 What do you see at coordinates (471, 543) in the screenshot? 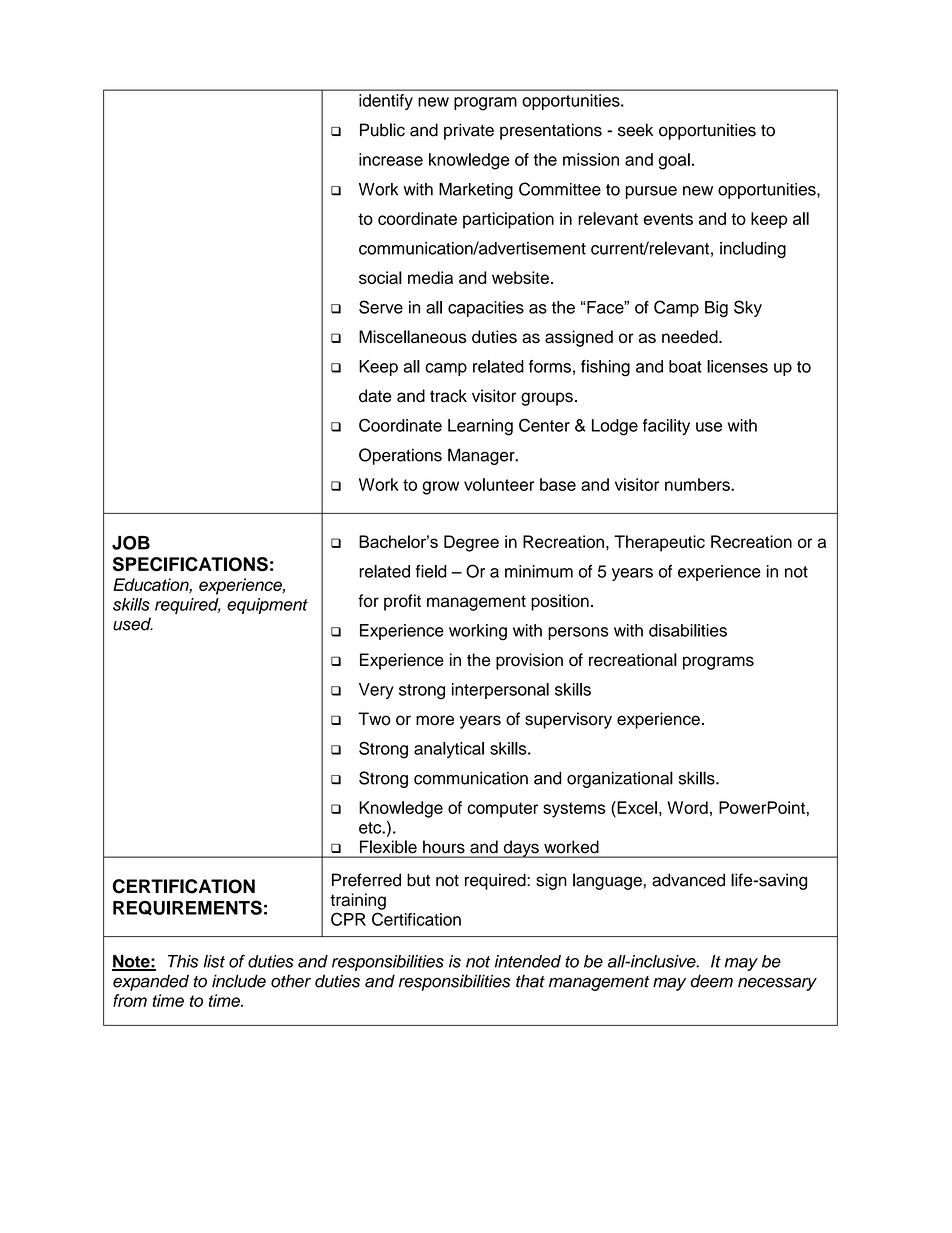
I see `Degree` at bounding box center [471, 543].
